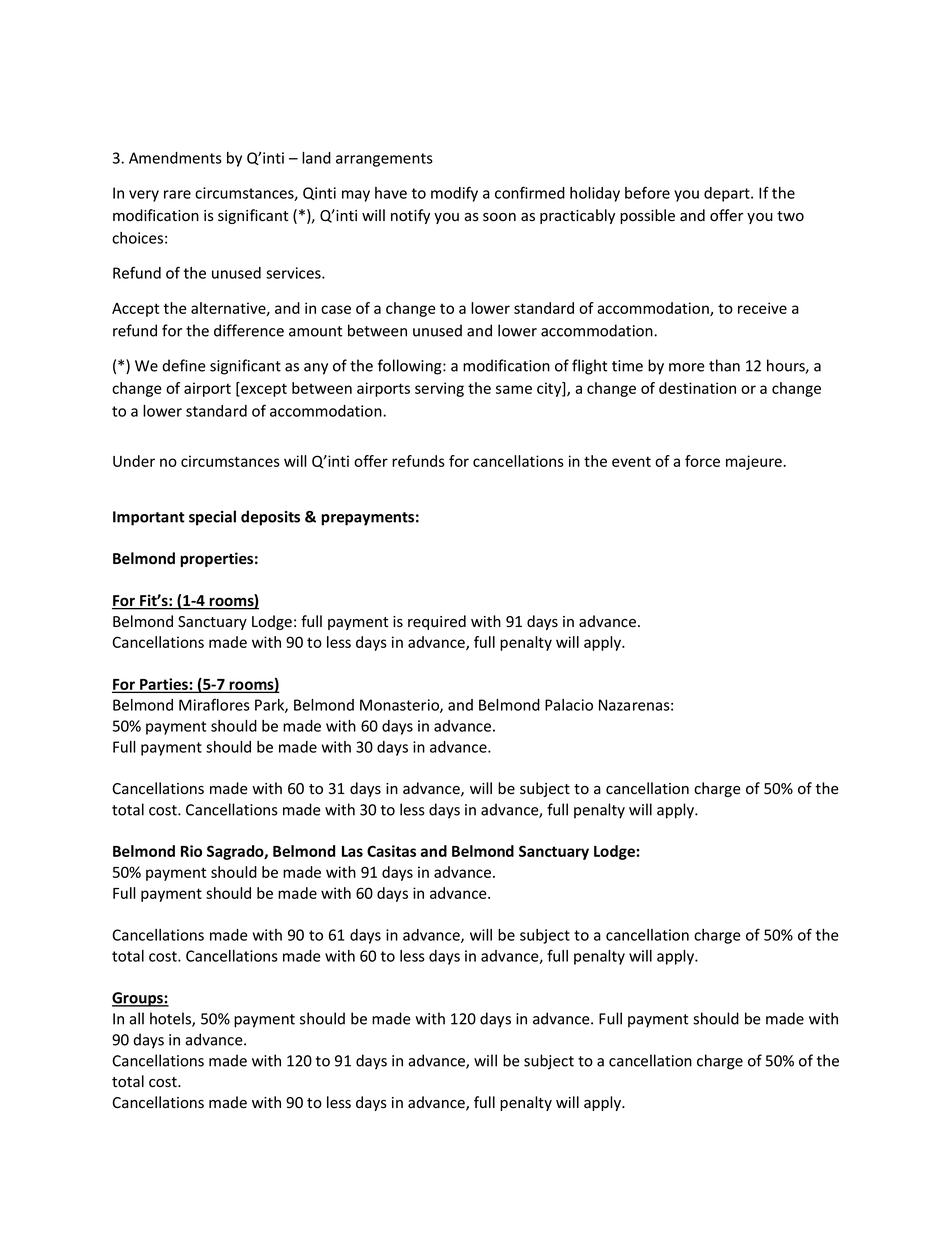  I want to click on required, so click(437, 622).
